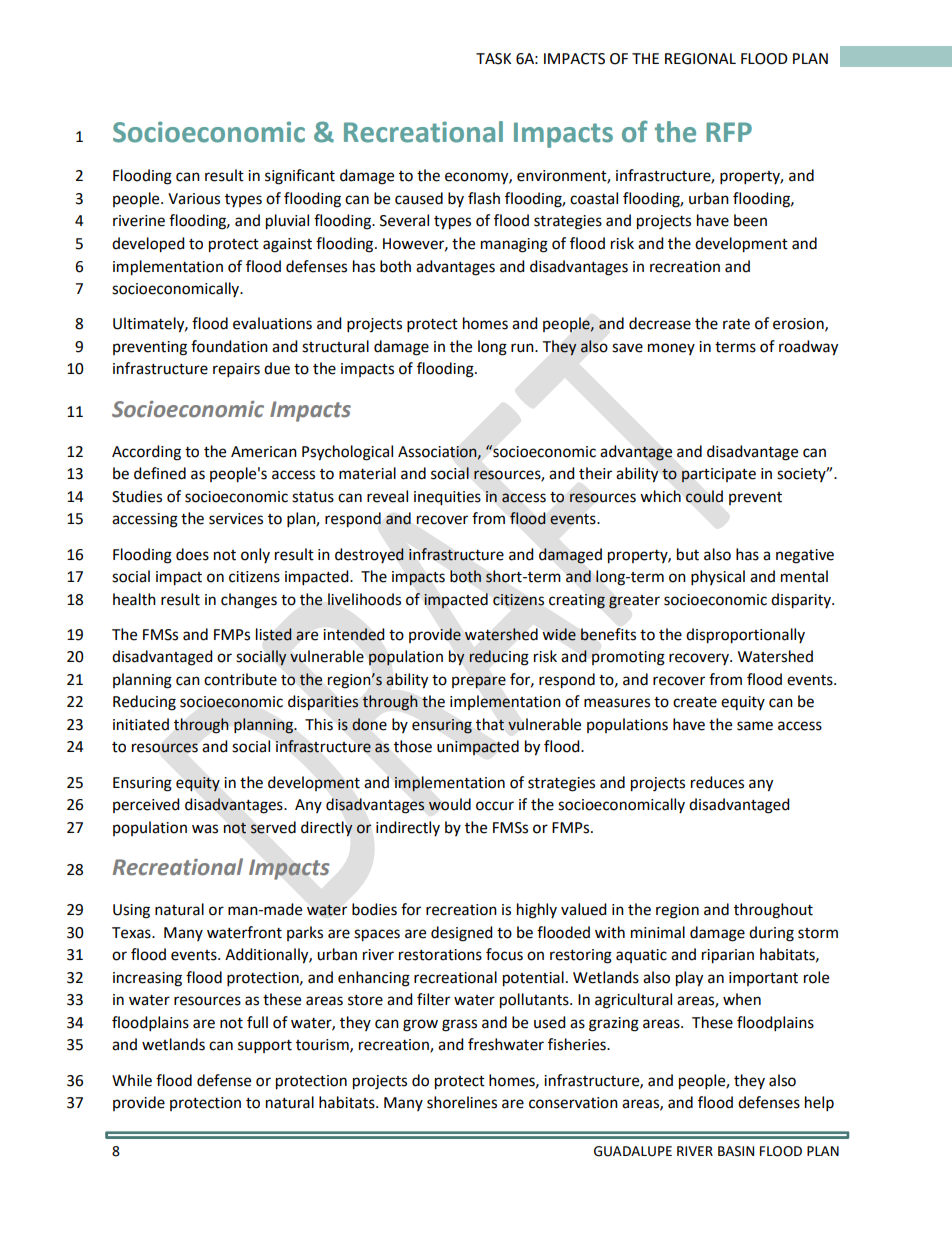 This page has width=952, height=1233. What do you see at coordinates (240, 679) in the page?
I see `contribute` at bounding box center [240, 679].
